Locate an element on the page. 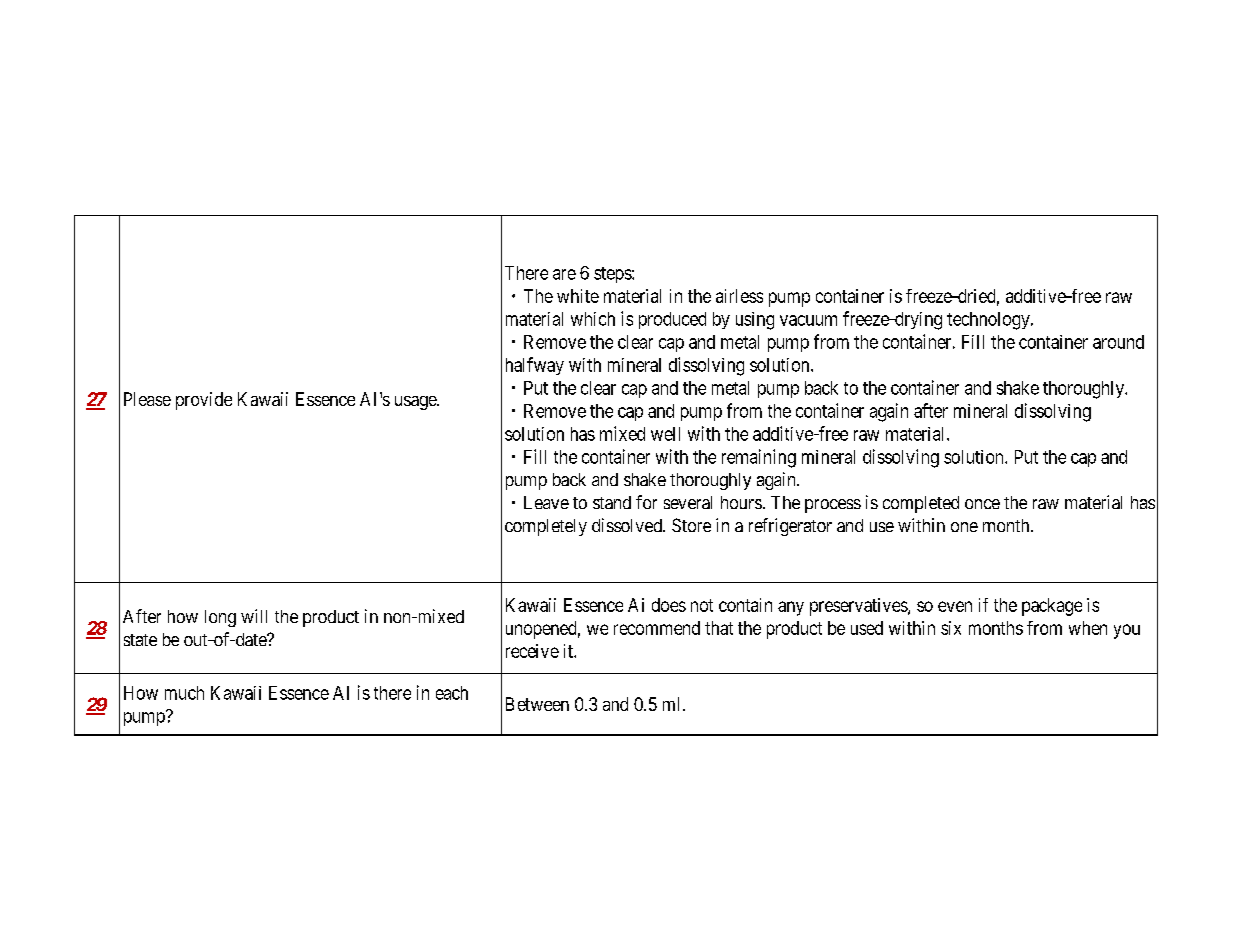 The height and width of the document is (952, 1233). much is located at coordinates (184, 693).
